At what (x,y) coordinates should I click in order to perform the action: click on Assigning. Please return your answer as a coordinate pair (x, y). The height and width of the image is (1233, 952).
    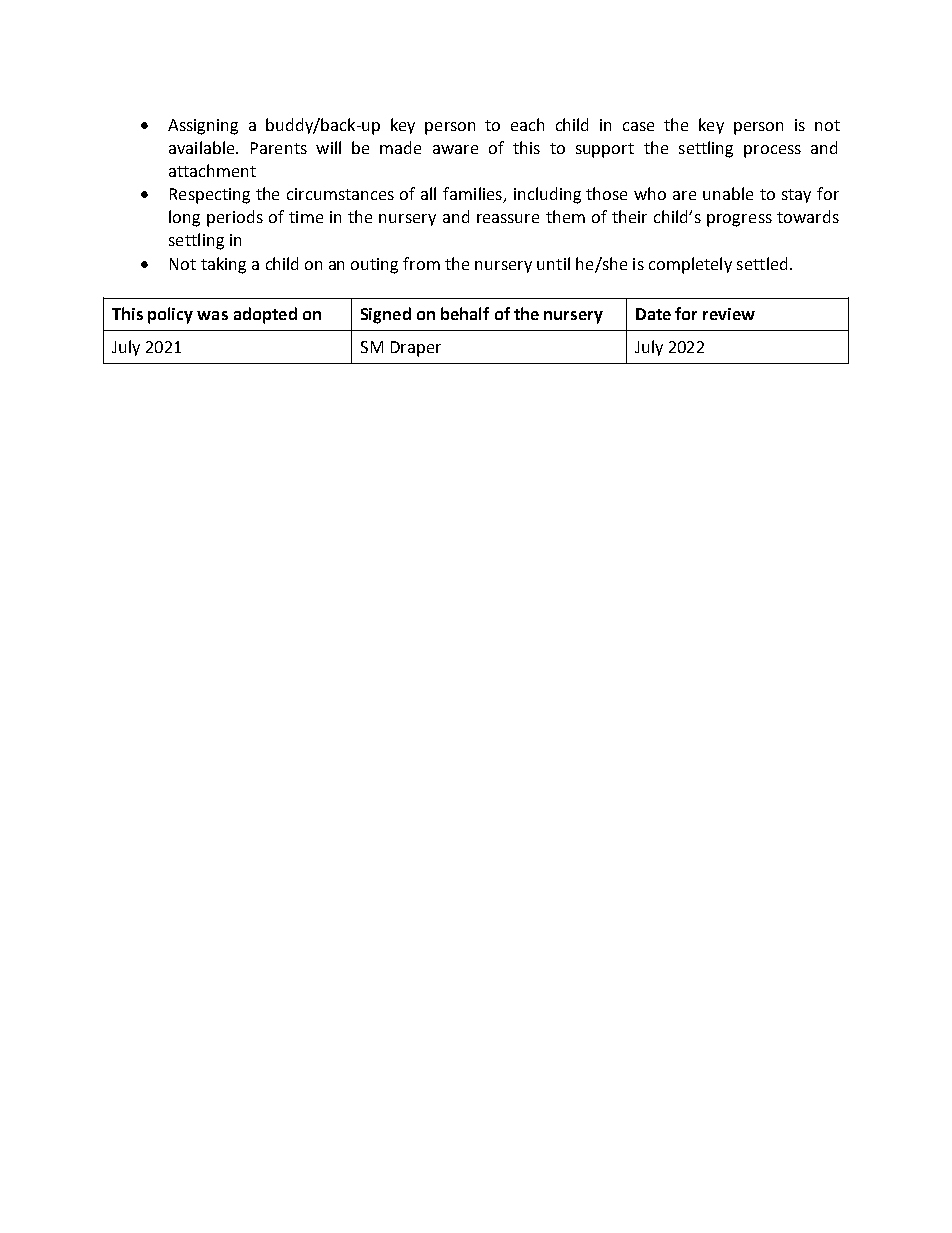
    Looking at the image, I should click on (203, 127).
